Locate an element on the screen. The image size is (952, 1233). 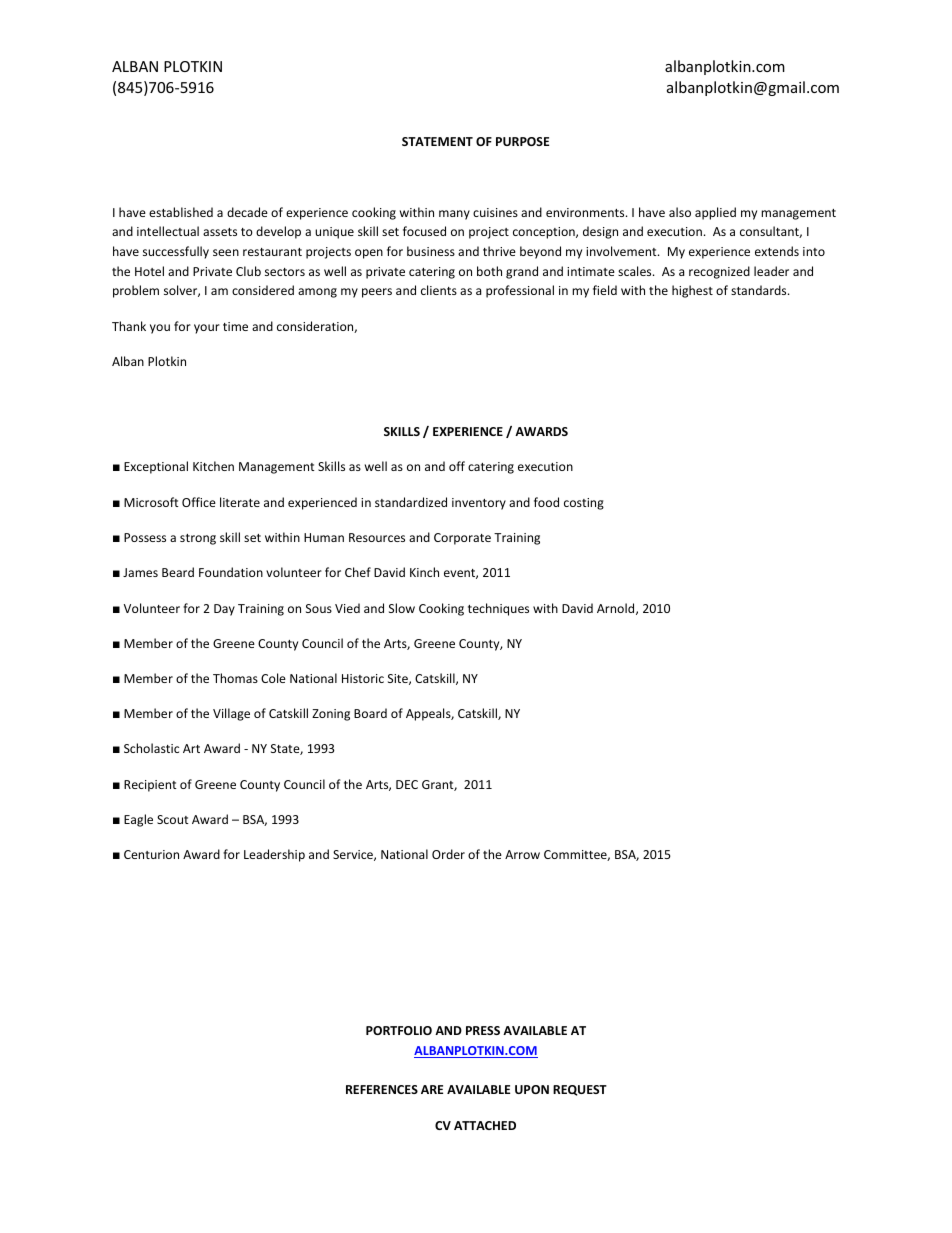
Kitchen is located at coordinates (213, 466).
